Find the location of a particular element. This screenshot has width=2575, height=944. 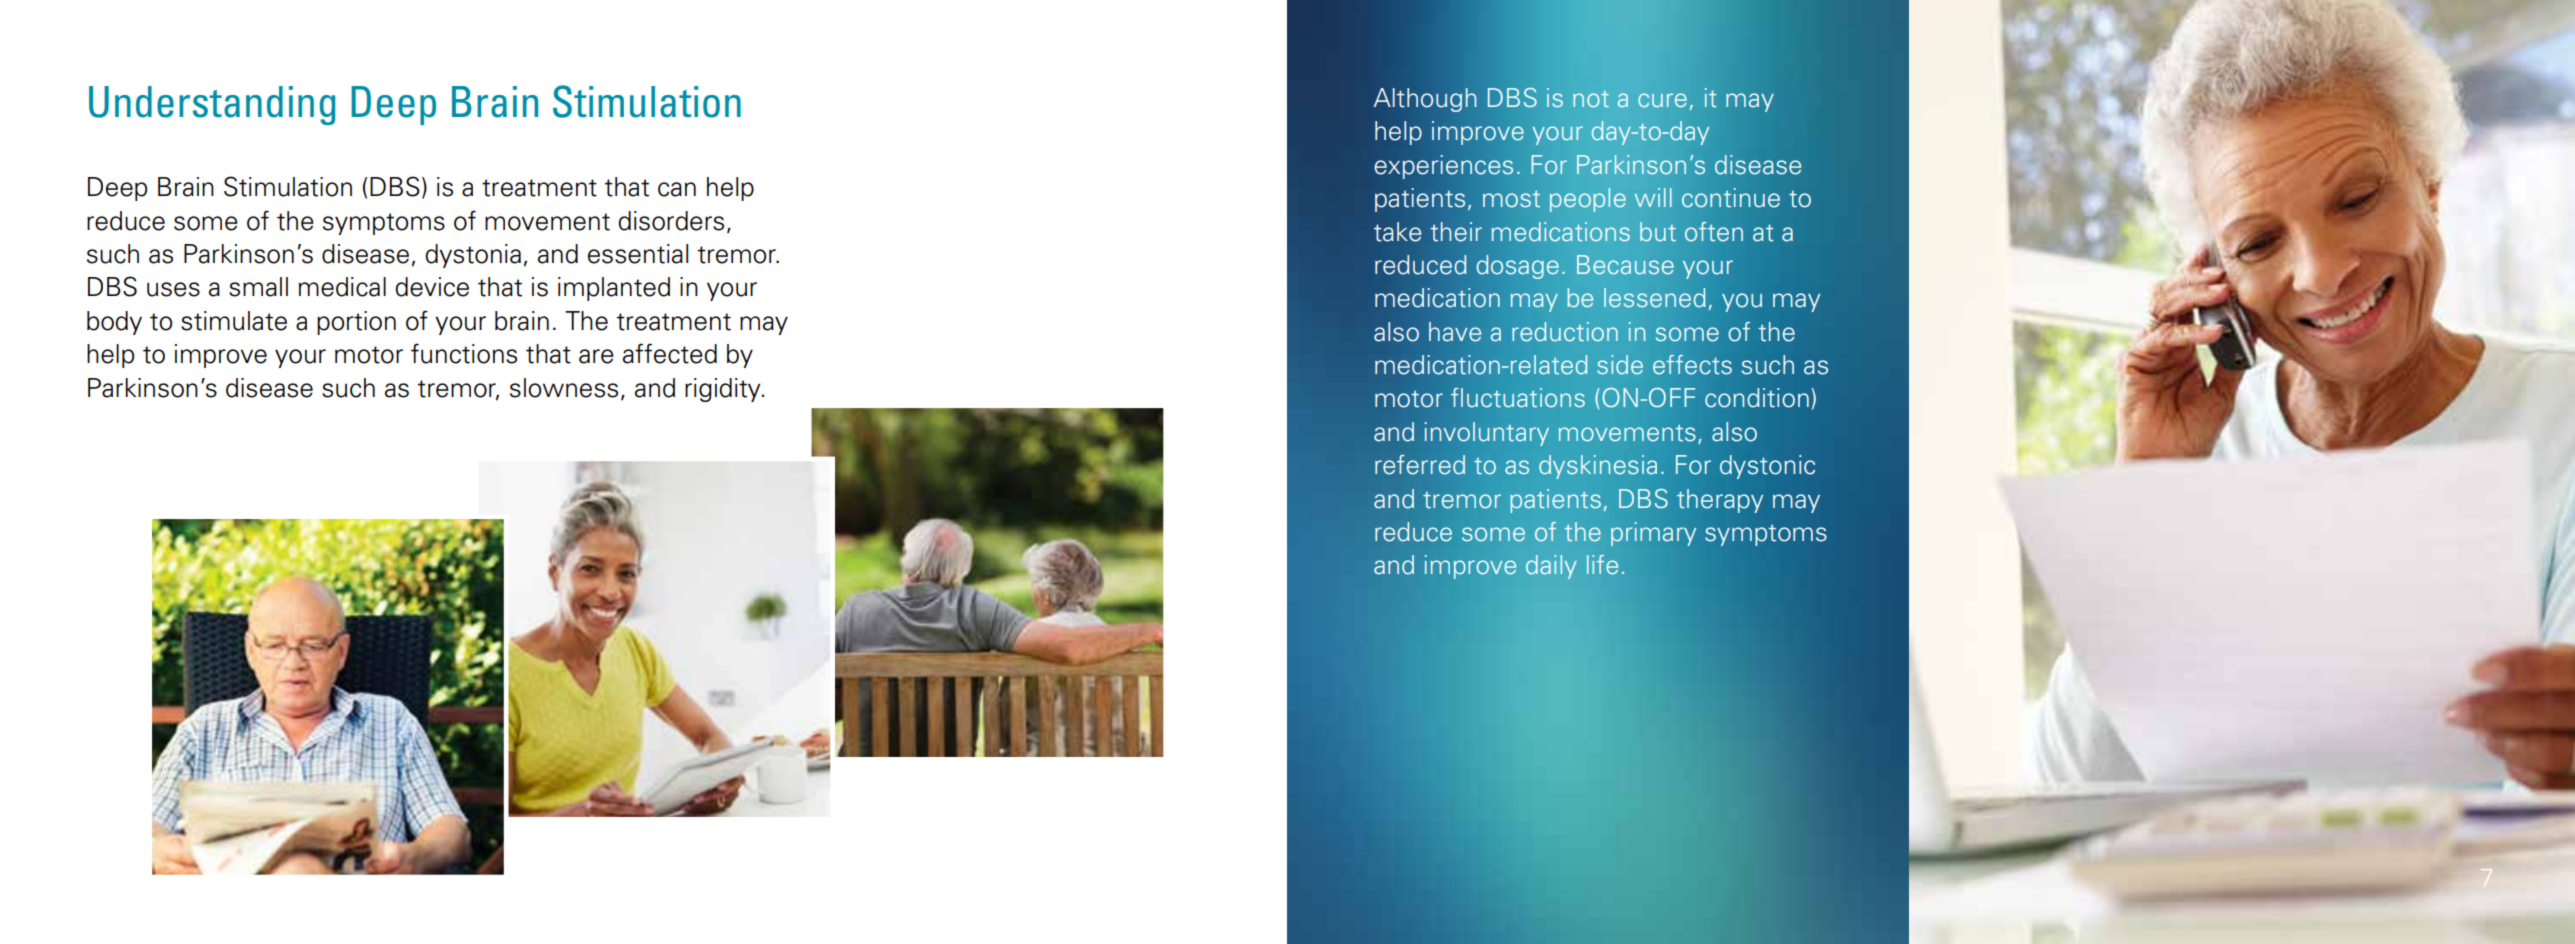

rigidity is located at coordinates (724, 390).
